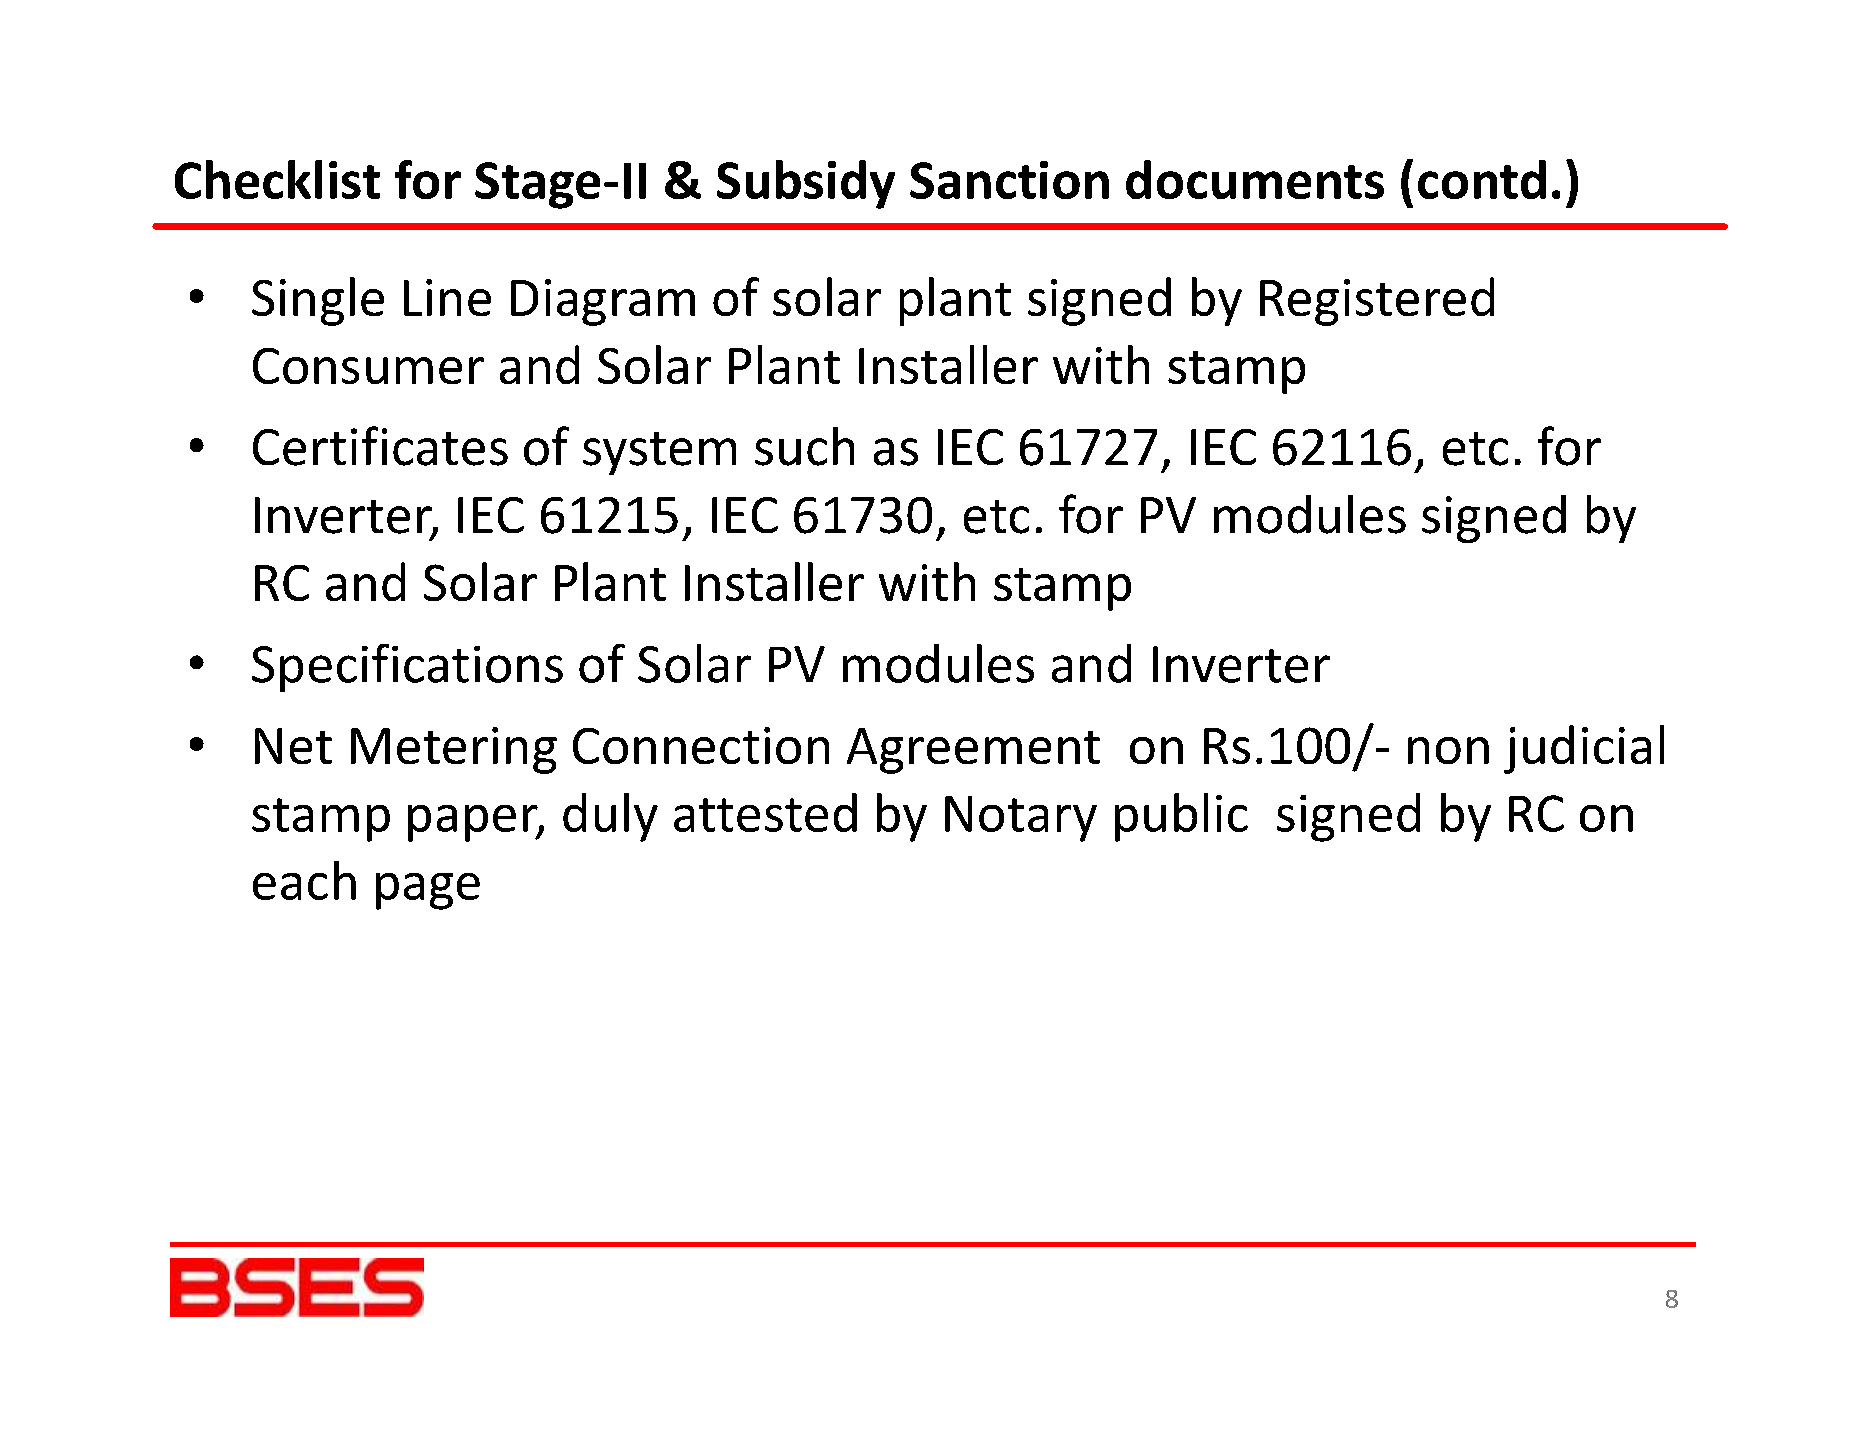 This screenshot has height=1442, width=1866. Describe the element at coordinates (1377, 301) in the screenshot. I see `Registered` at that location.
